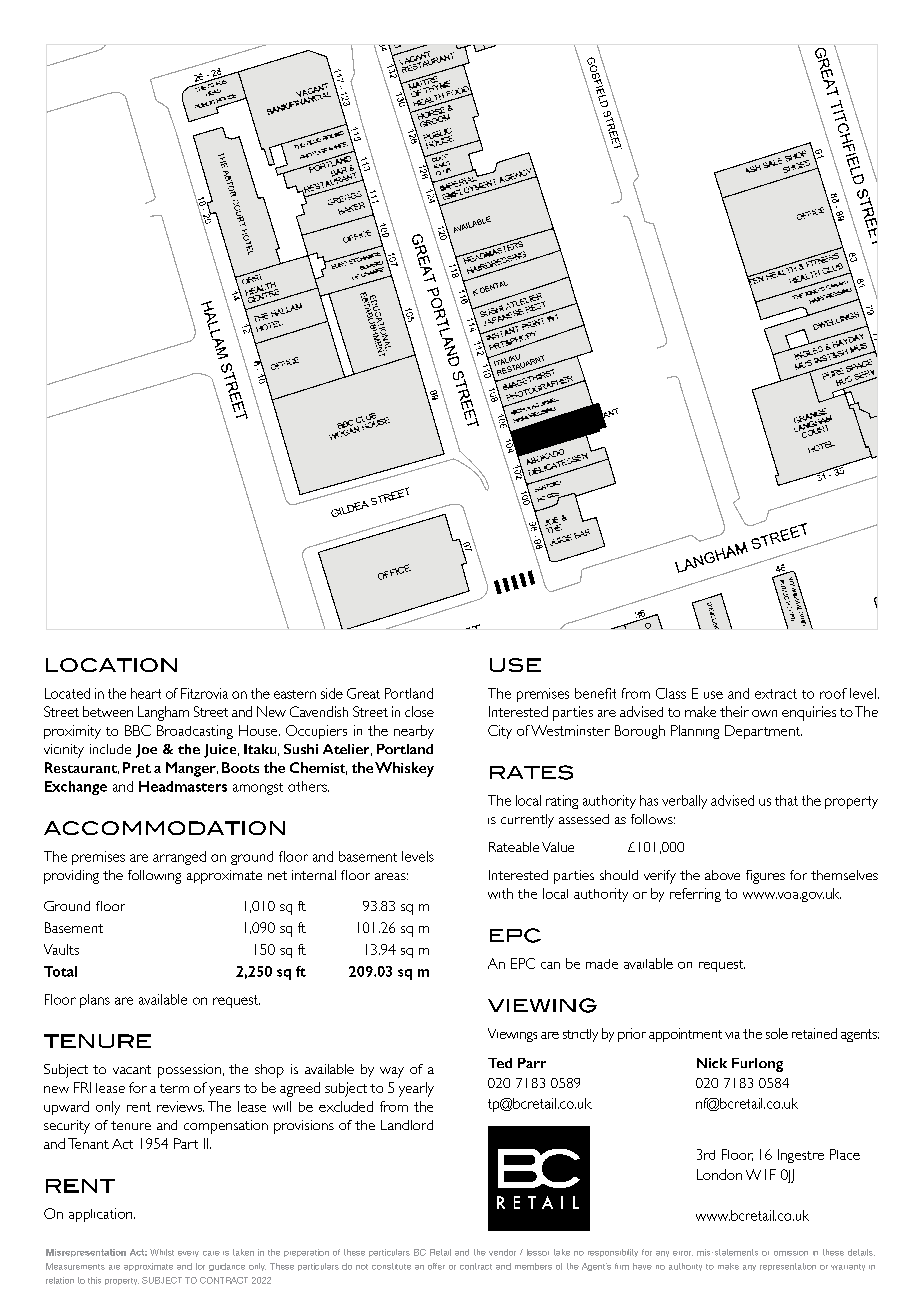  What do you see at coordinates (419, 711) in the image?
I see `close` at bounding box center [419, 711].
